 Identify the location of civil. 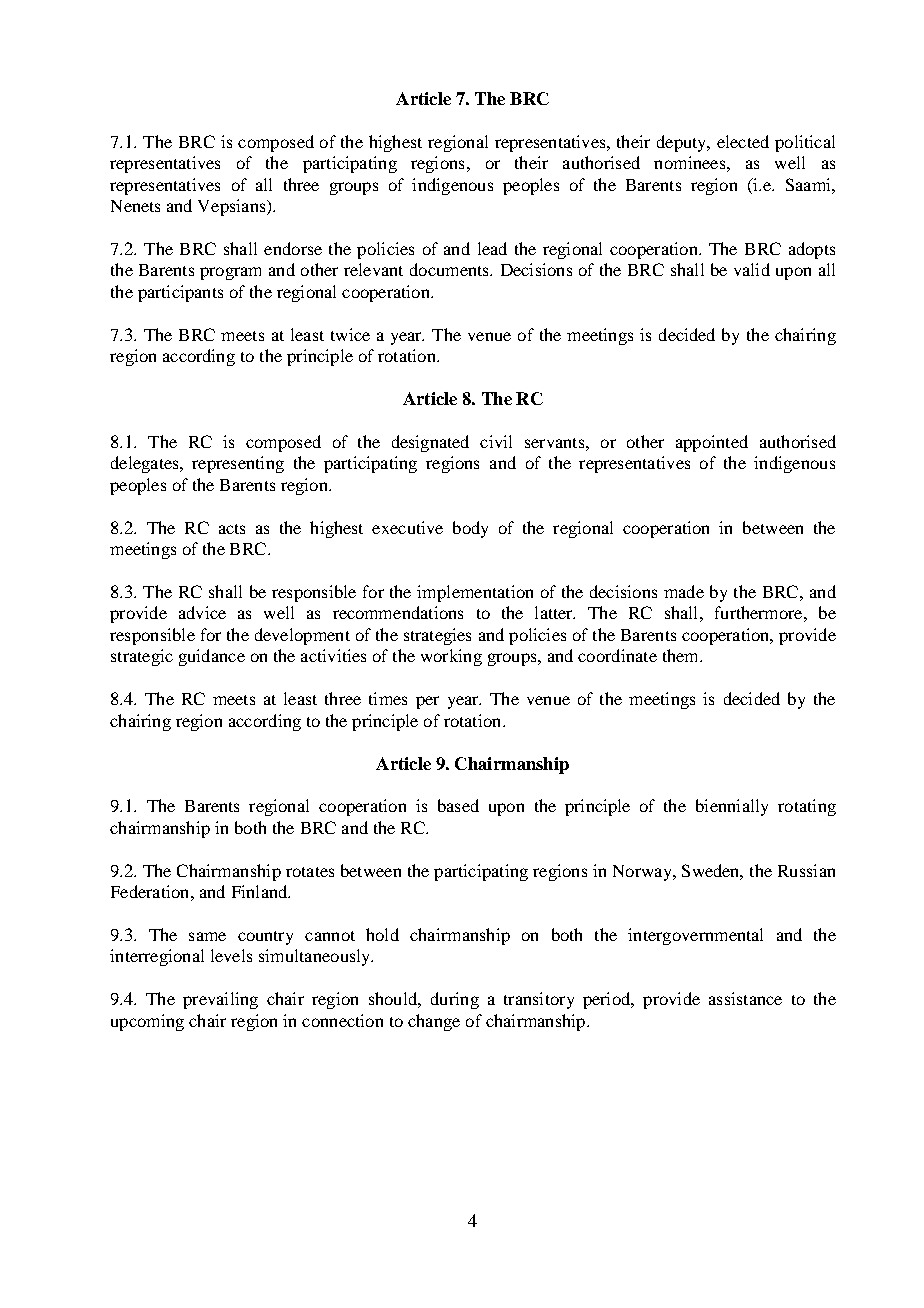
(496, 441).
